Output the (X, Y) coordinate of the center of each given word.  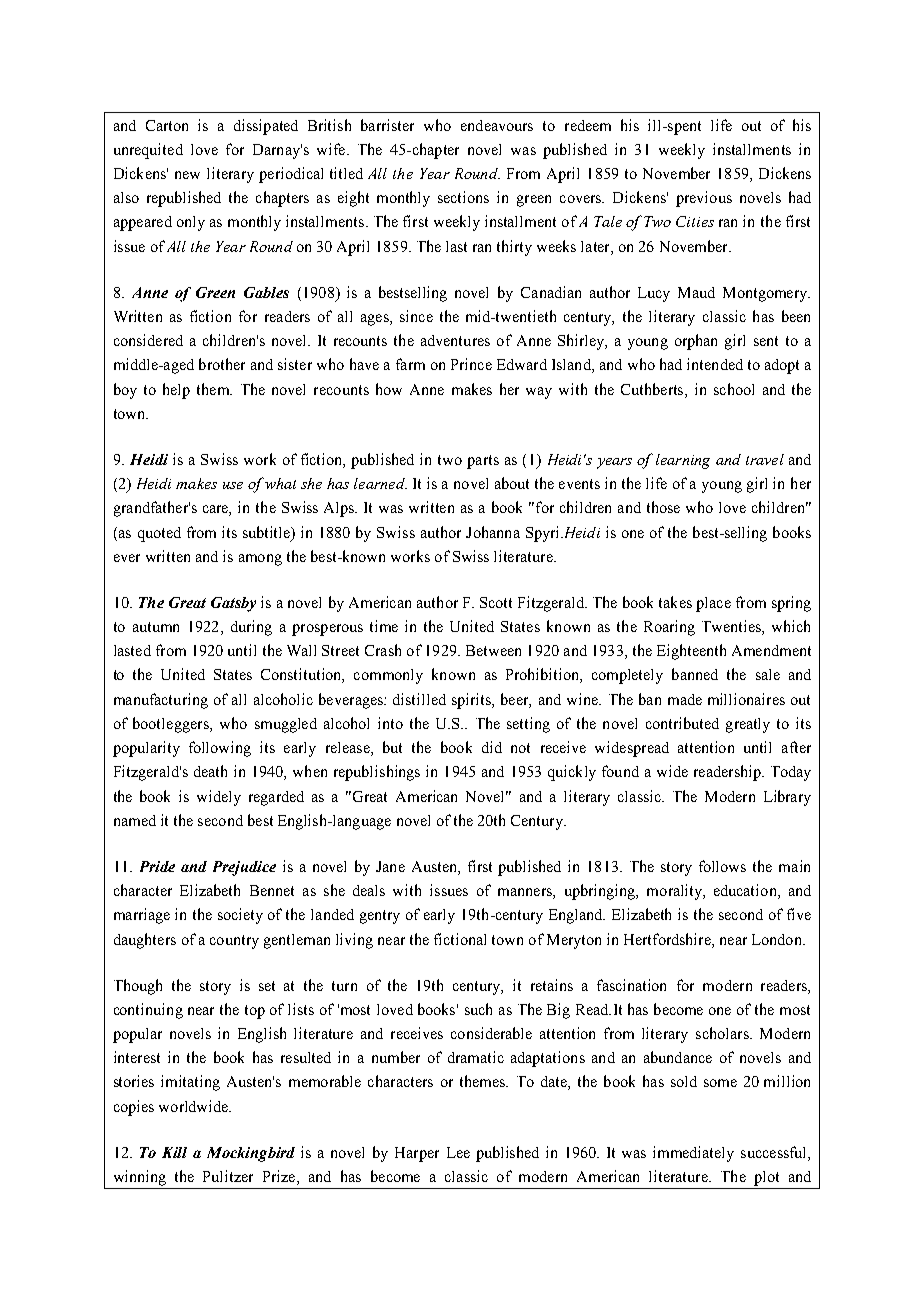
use (233, 485)
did (492, 747)
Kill (174, 1152)
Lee (458, 1152)
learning (683, 461)
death (210, 771)
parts (483, 462)
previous (704, 199)
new (187, 175)
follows (722, 866)
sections (463, 197)
